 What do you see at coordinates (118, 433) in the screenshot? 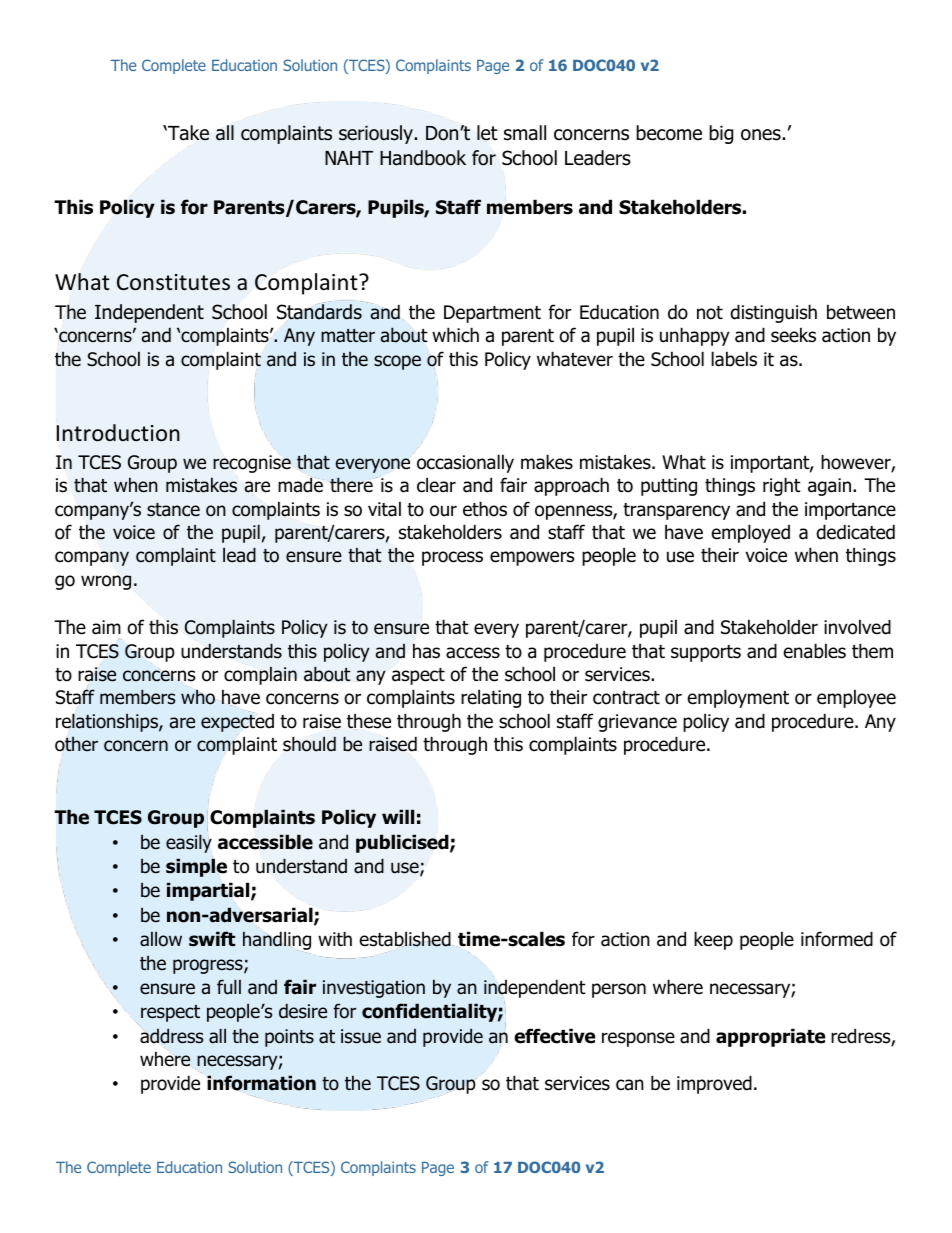
I see `Introduction` at bounding box center [118, 433].
